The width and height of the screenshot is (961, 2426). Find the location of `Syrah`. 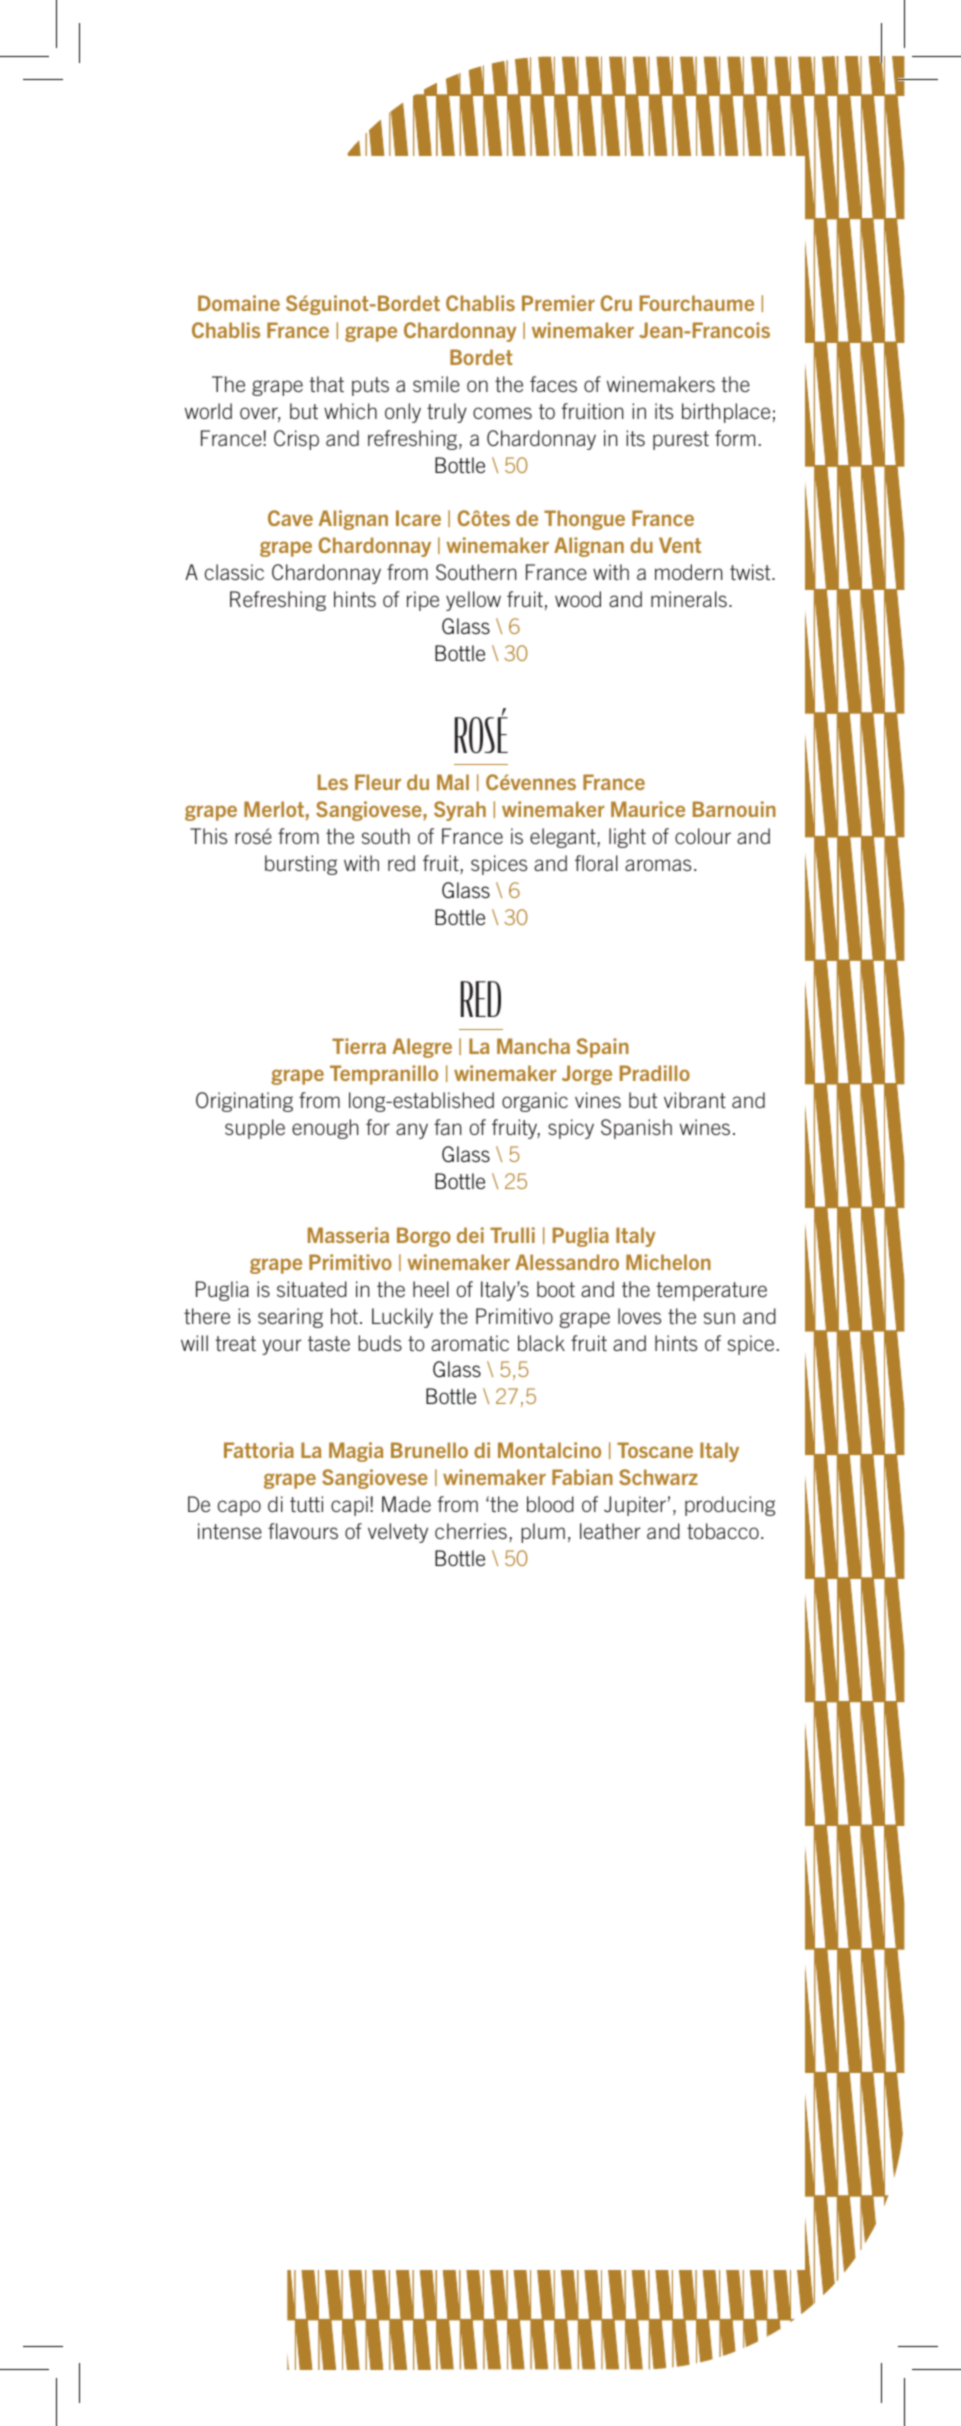

Syrah is located at coordinates (460, 811).
